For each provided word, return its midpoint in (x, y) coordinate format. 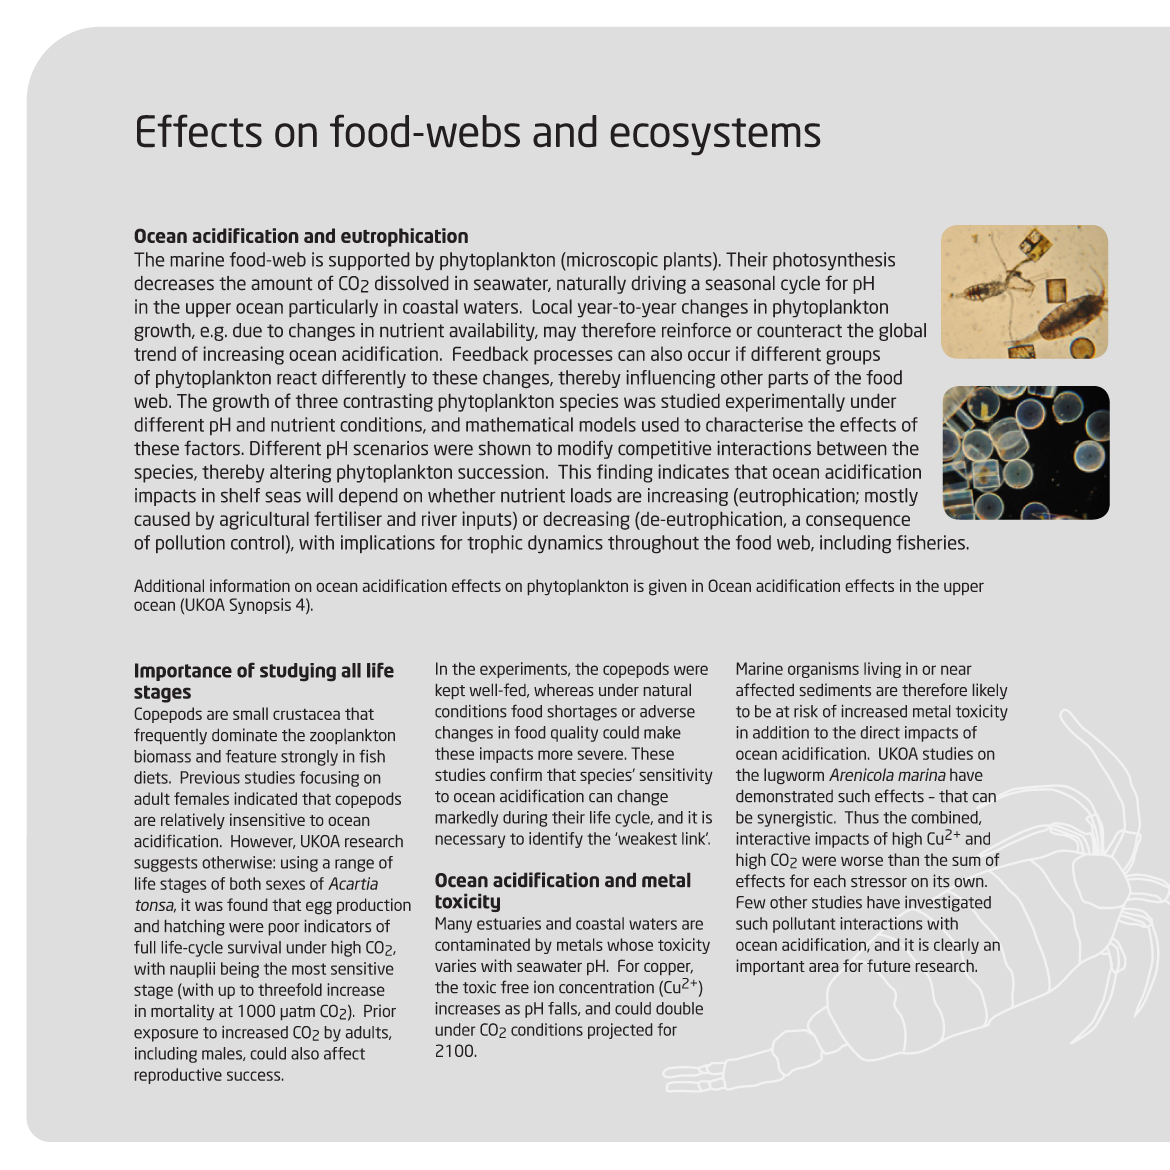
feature (251, 756)
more (555, 755)
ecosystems (715, 136)
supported (369, 261)
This (574, 471)
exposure (166, 1035)
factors (212, 448)
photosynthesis (834, 261)
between (851, 448)
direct (880, 732)
